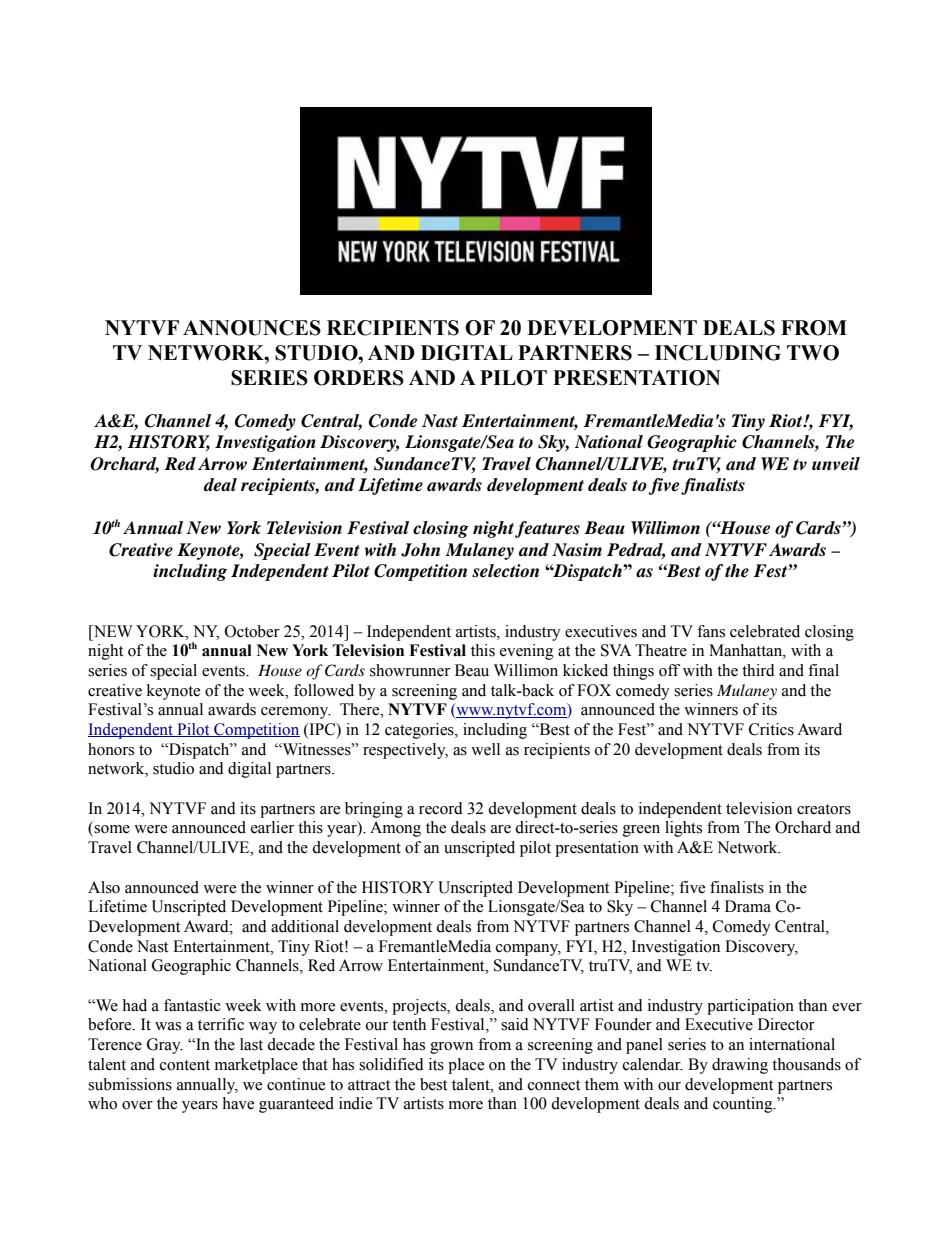  What do you see at coordinates (451, 1048) in the document?
I see `grown` at bounding box center [451, 1048].
